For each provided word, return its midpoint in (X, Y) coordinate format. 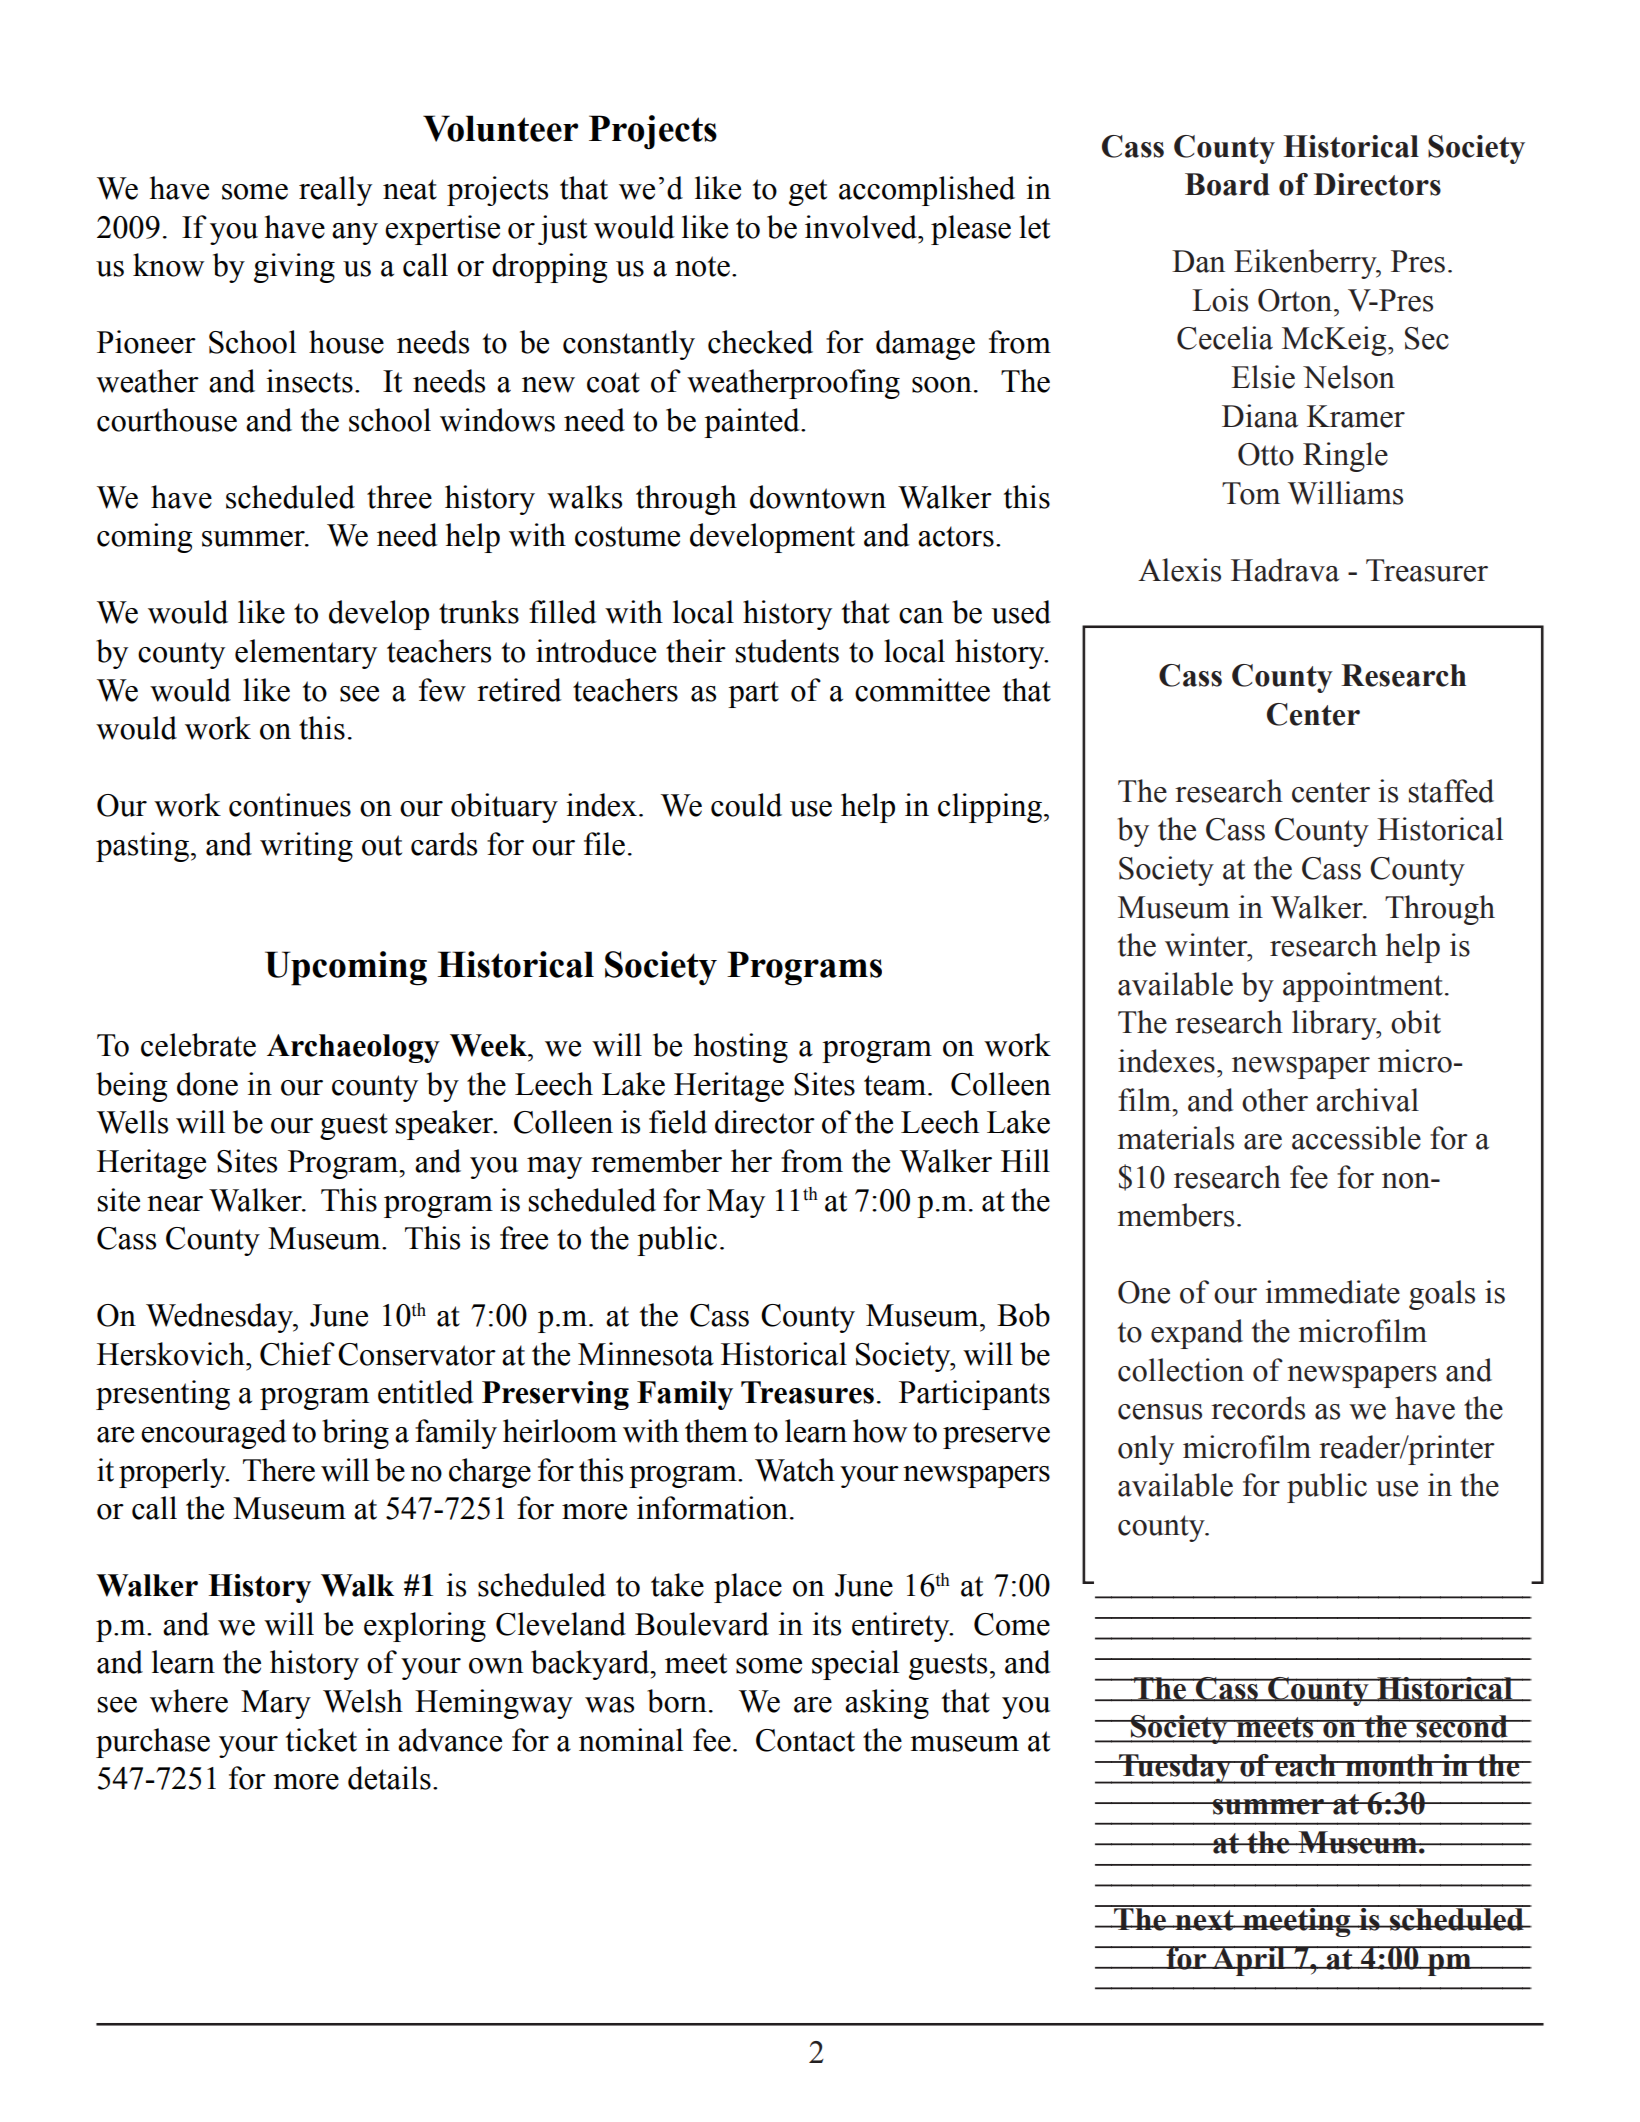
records (1258, 1408)
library (1335, 1025)
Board (1227, 184)
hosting (741, 1048)
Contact (805, 1740)
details (389, 1778)
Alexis (1179, 570)
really (335, 191)
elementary (306, 654)
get (808, 192)
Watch (795, 1470)
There (279, 1470)
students (787, 651)
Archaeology (353, 1048)
